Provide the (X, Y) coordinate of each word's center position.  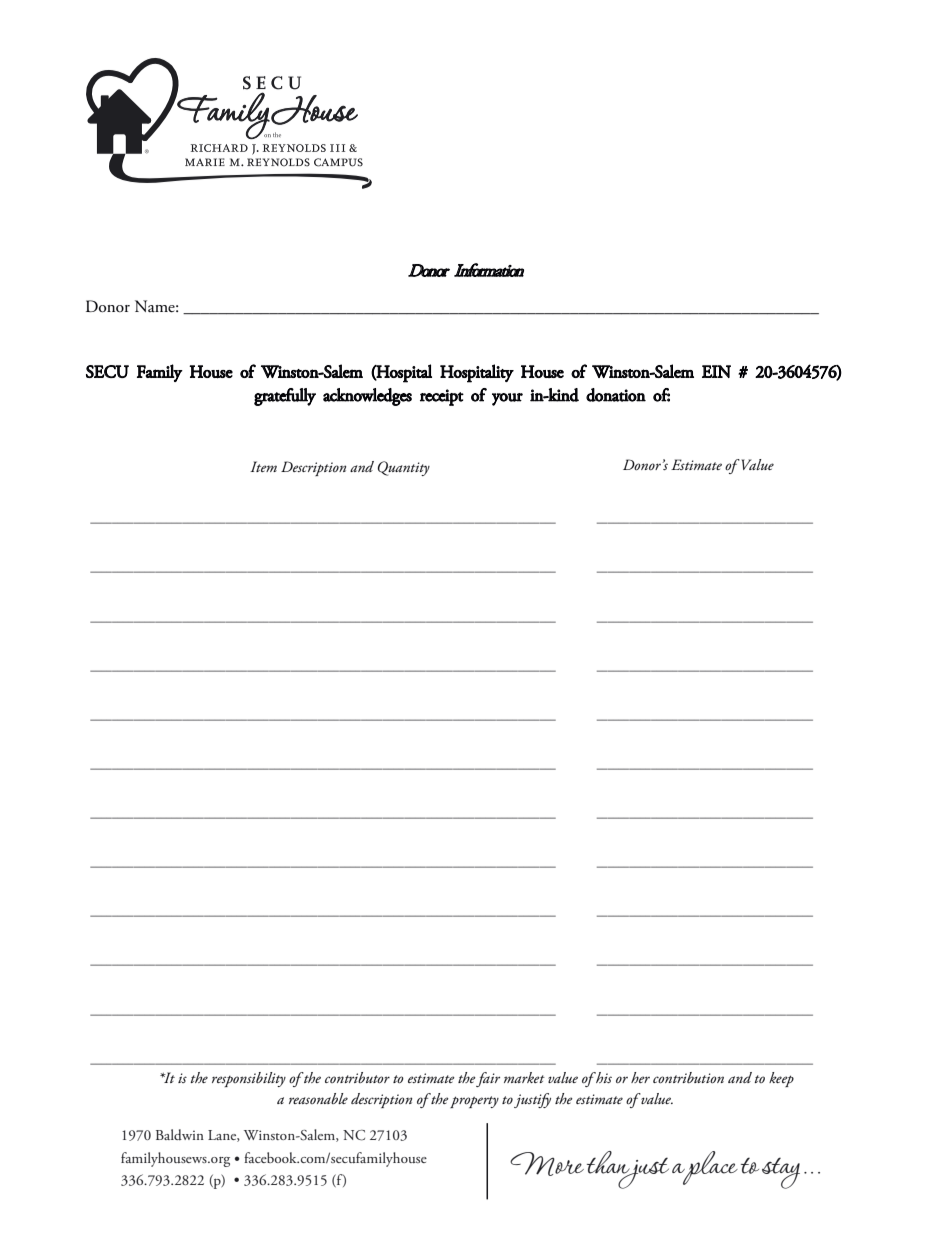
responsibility (249, 1079)
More (547, 1164)
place (709, 1168)
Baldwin (180, 1134)
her (640, 1077)
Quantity (404, 468)
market (524, 1077)
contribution (688, 1077)
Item (263, 466)
